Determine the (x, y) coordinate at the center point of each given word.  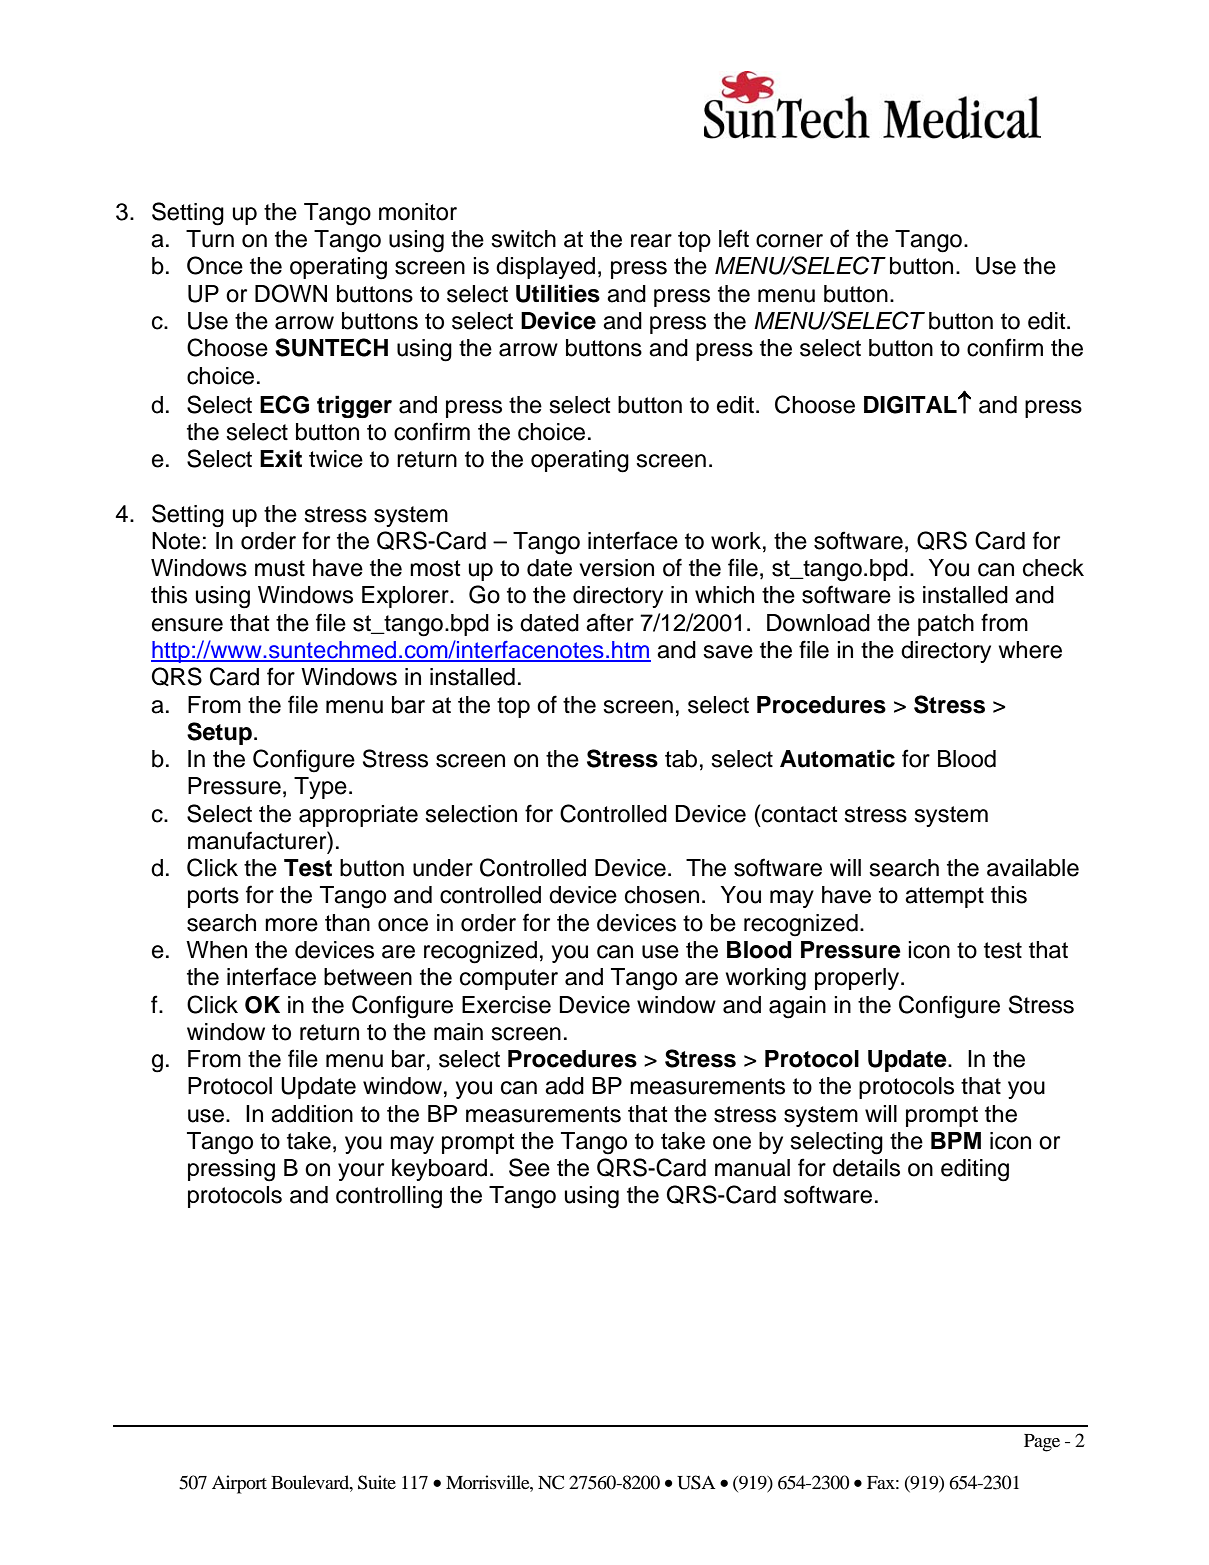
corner (789, 241)
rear (651, 241)
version (616, 568)
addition (312, 1114)
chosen (662, 895)
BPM (956, 1140)
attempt (944, 897)
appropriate (358, 816)
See (529, 1167)
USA (696, 1482)
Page (1042, 1443)
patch (946, 625)
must (280, 568)
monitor (418, 212)
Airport (239, 1484)
